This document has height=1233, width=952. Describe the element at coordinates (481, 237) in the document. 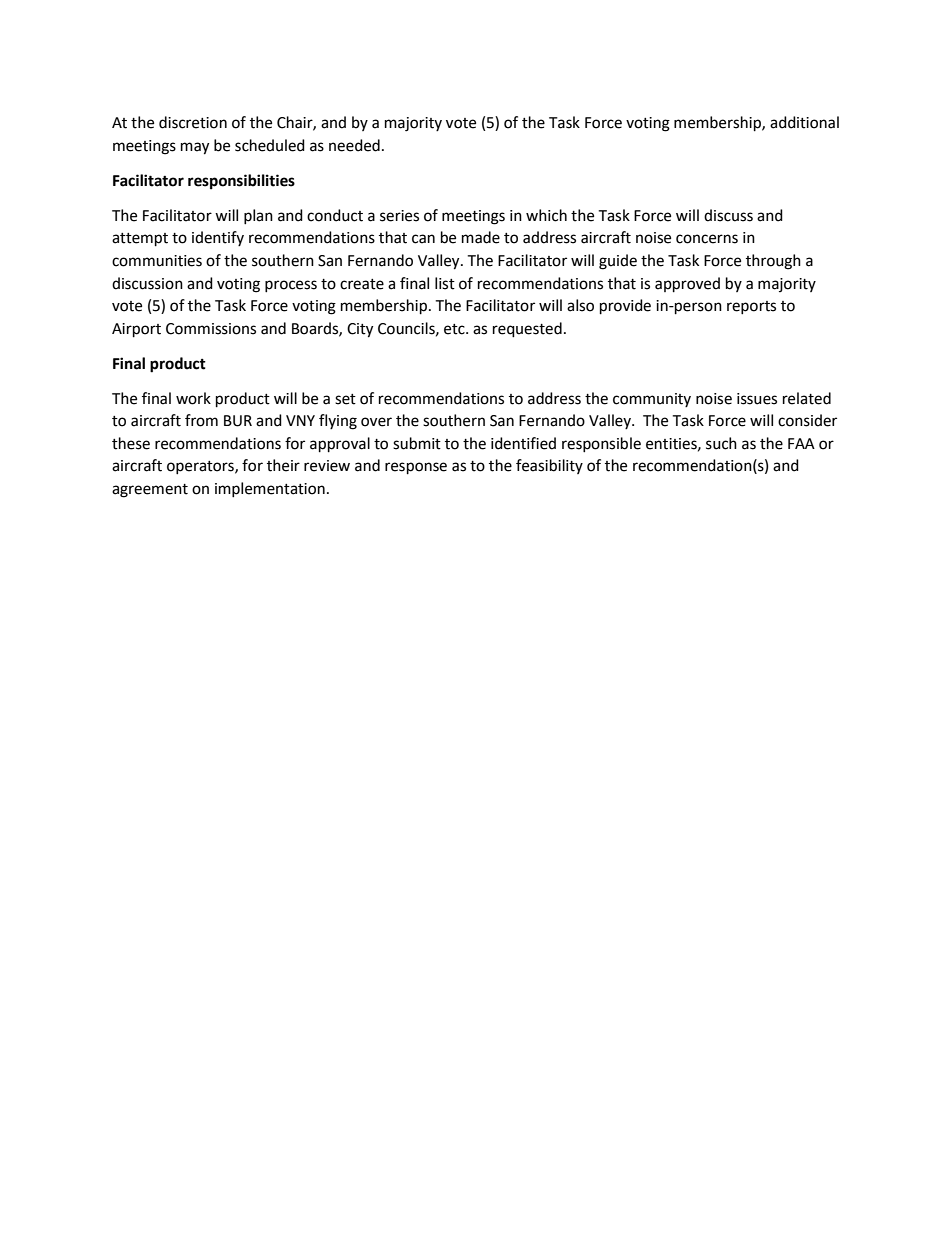

I see `made` at that location.
